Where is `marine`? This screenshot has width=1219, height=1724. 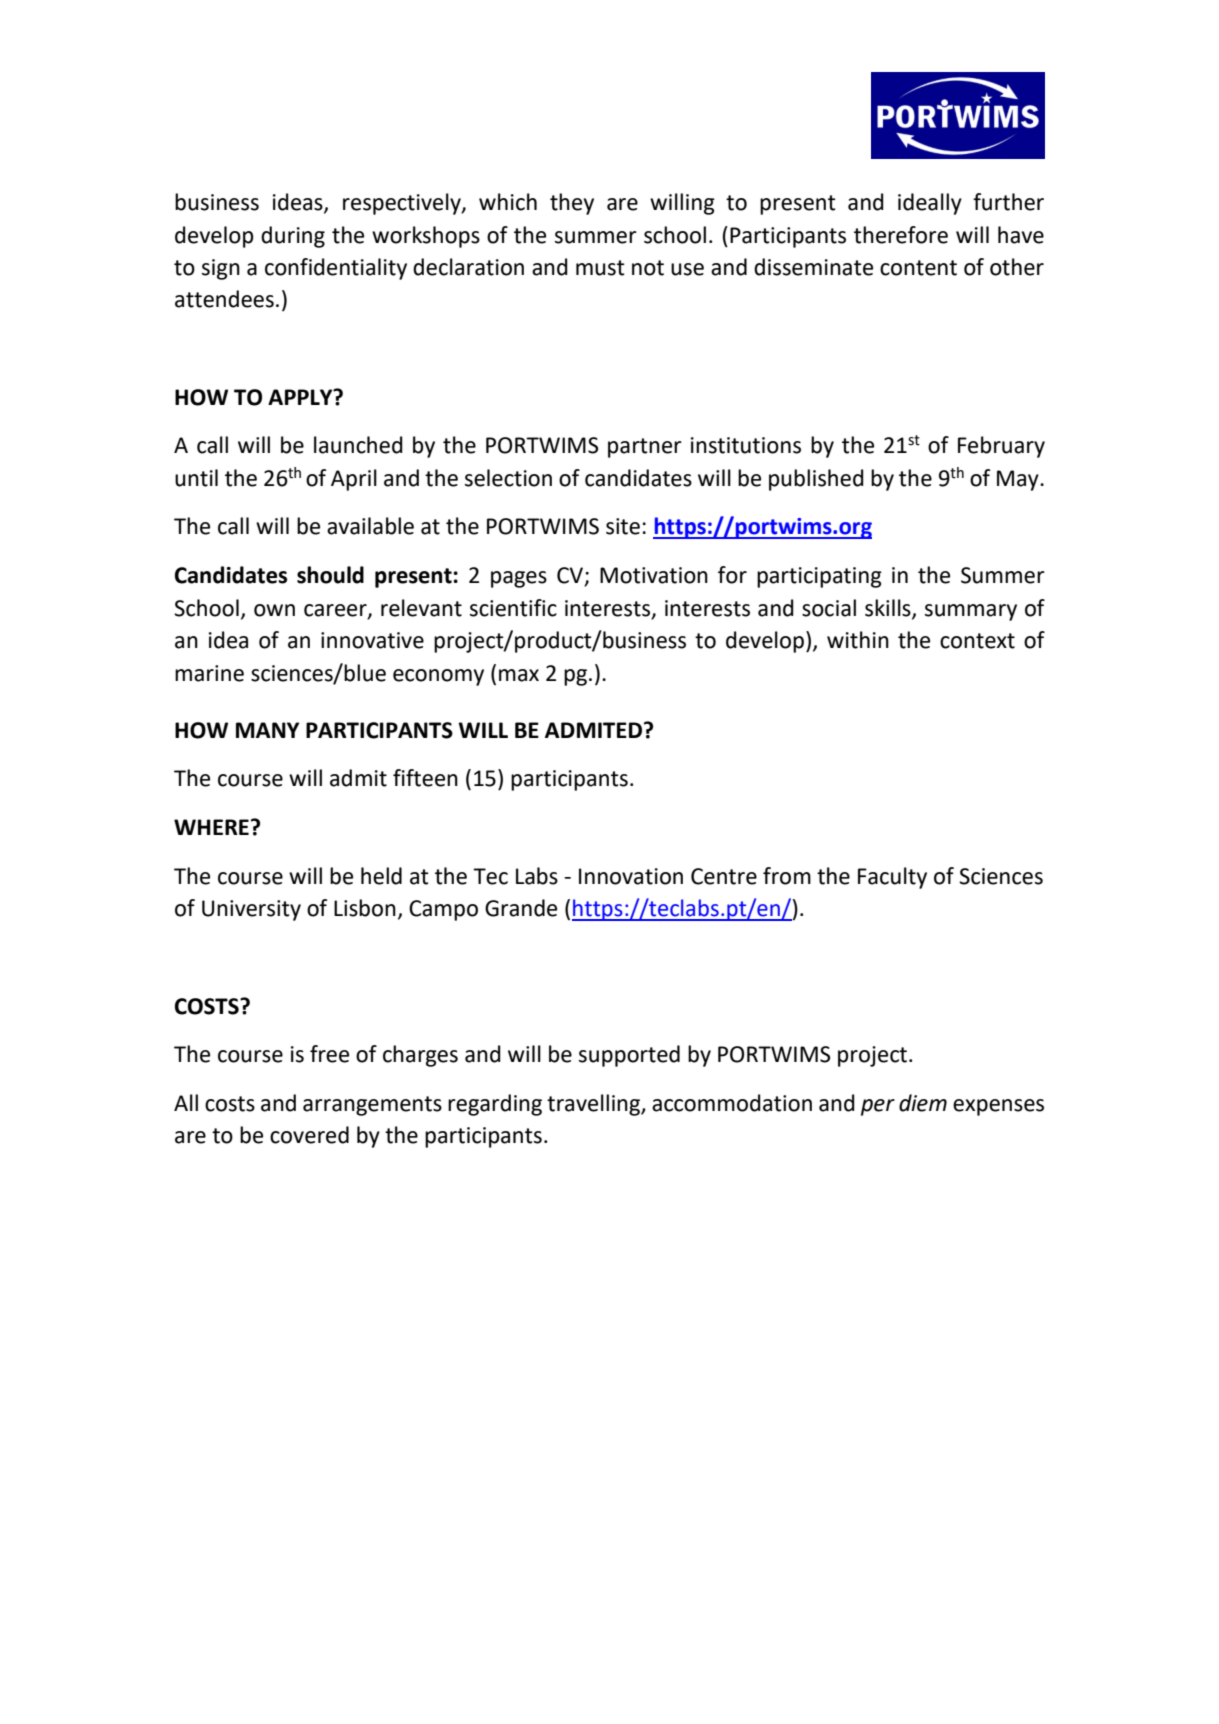
marine is located at coordinates (209, 673).
